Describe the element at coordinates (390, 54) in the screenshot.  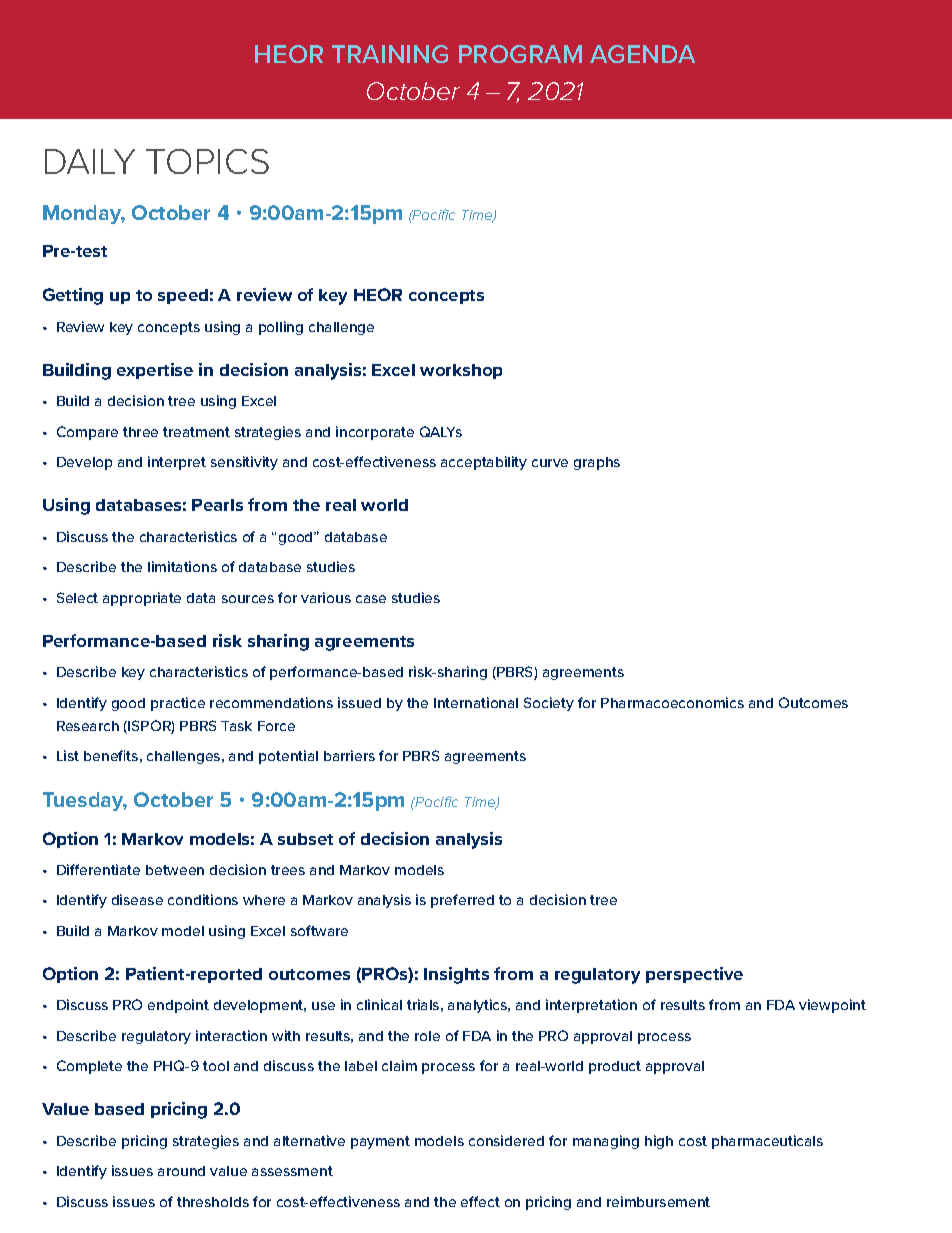
I see `TRAINING` at that location.
